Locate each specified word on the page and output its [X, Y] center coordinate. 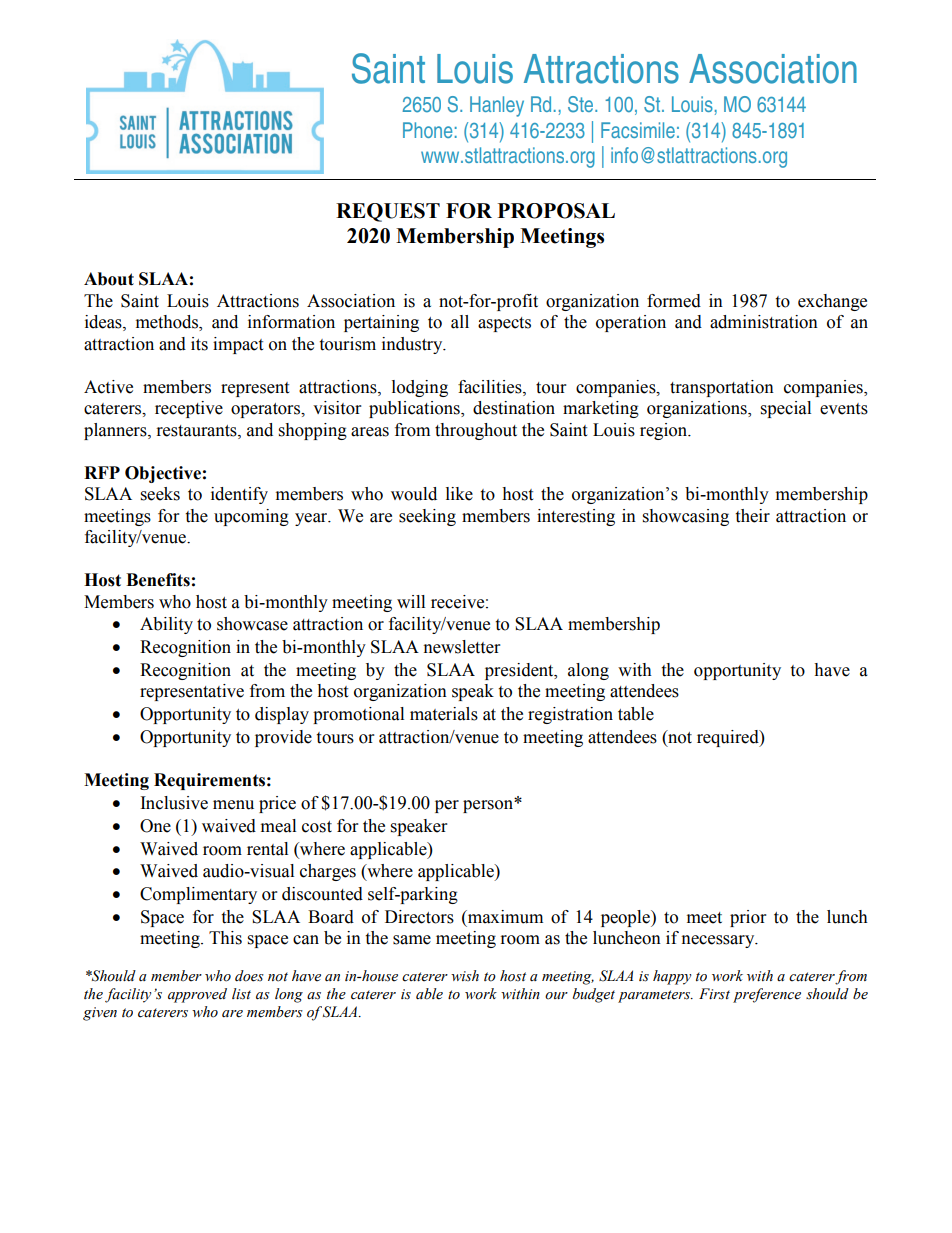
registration [570, 715]
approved [197, 995]
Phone [427, 130]
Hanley [497, 106]
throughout [476, 431]
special [786, 409]
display [282, 715]
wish [465, 975]
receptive [189, 409]
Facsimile [638, 130]
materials [444, 714]
